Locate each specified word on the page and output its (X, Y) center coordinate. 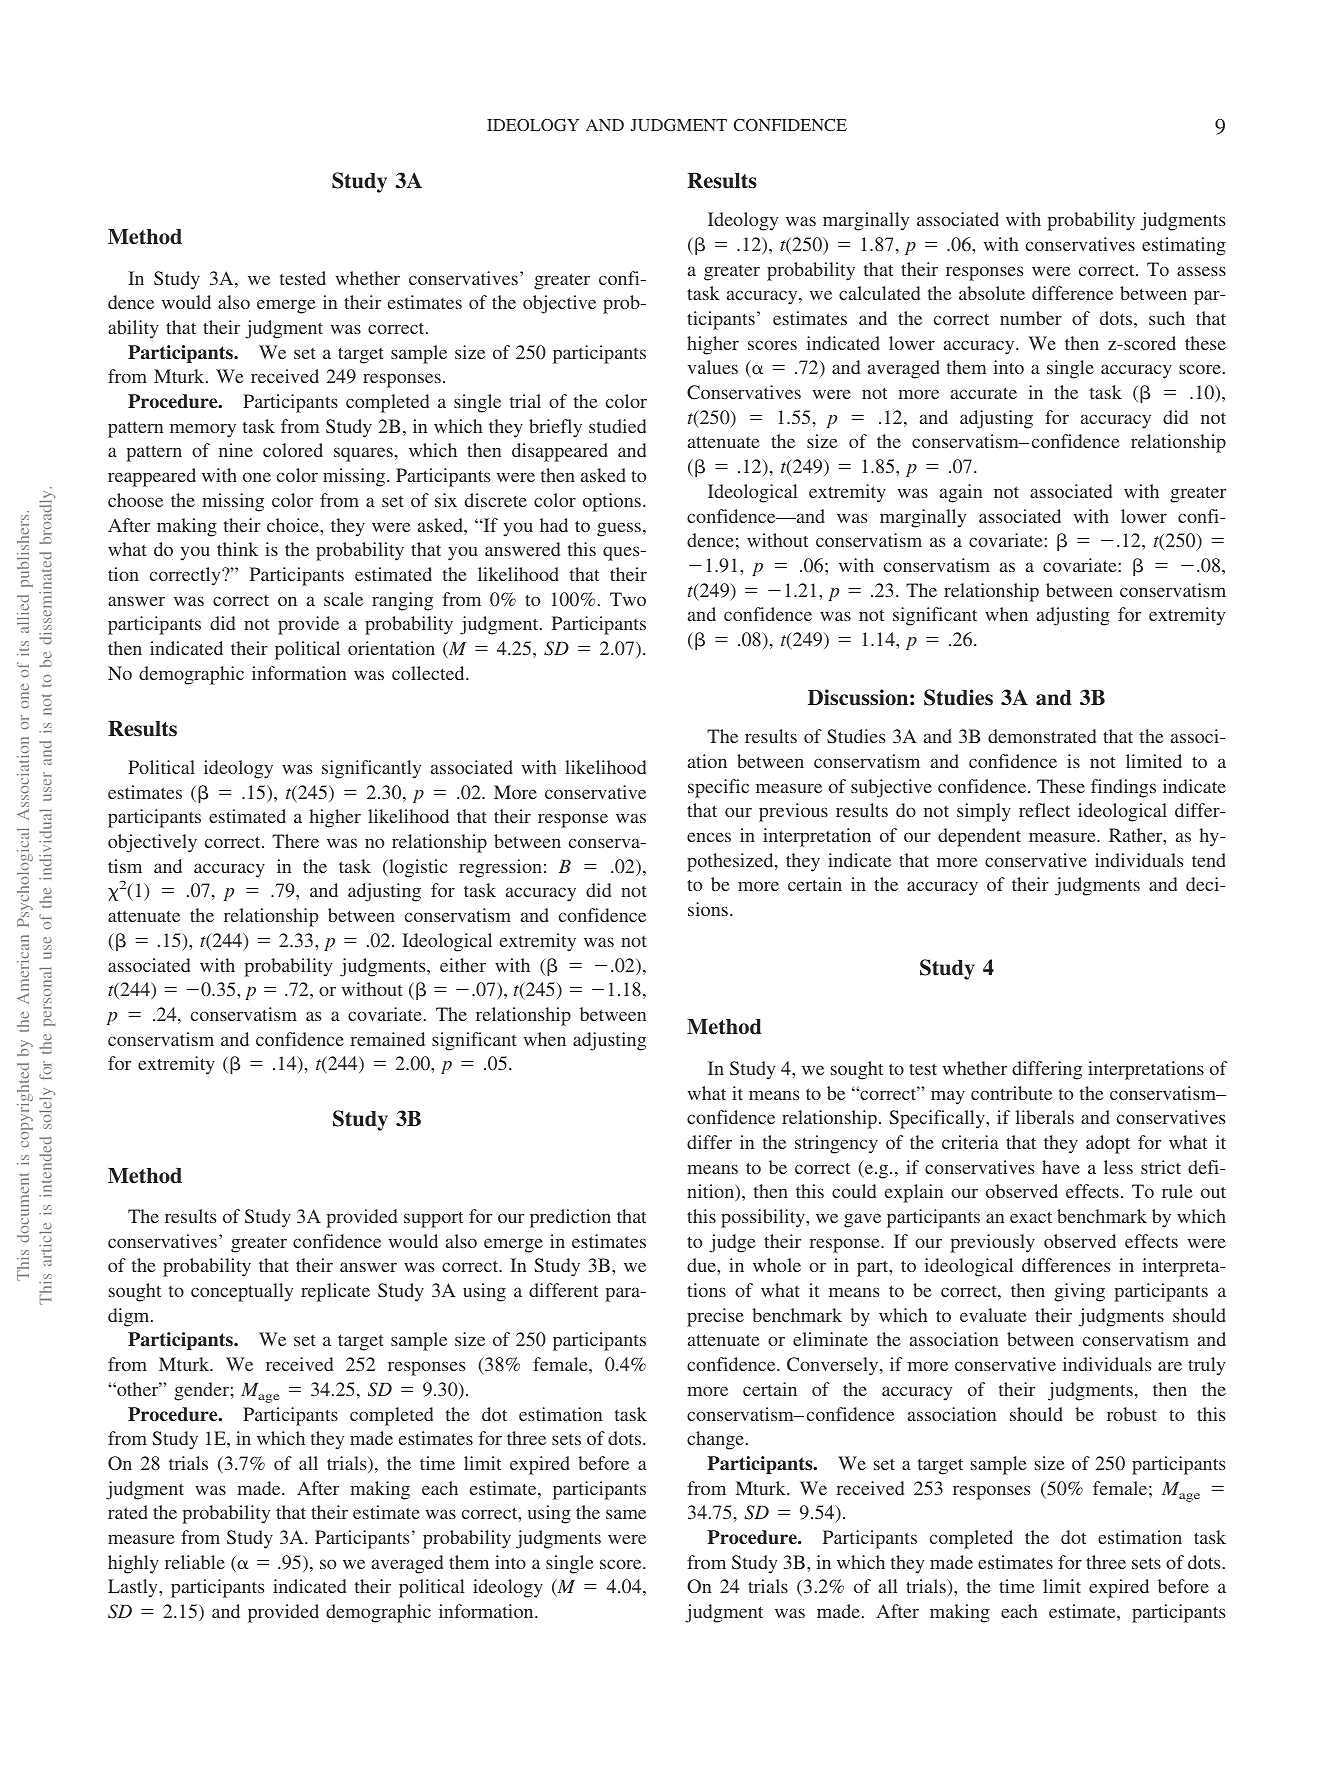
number (1031, 318)
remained (387, 1039)
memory (203, 430)
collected (429, 673)
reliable (195, 1562)
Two (628, 599)
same (626, 1514)
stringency (836, 1144)
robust (1132, 1414)
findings (1123, 788)
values (713, 367)
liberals (1044, 1117)
